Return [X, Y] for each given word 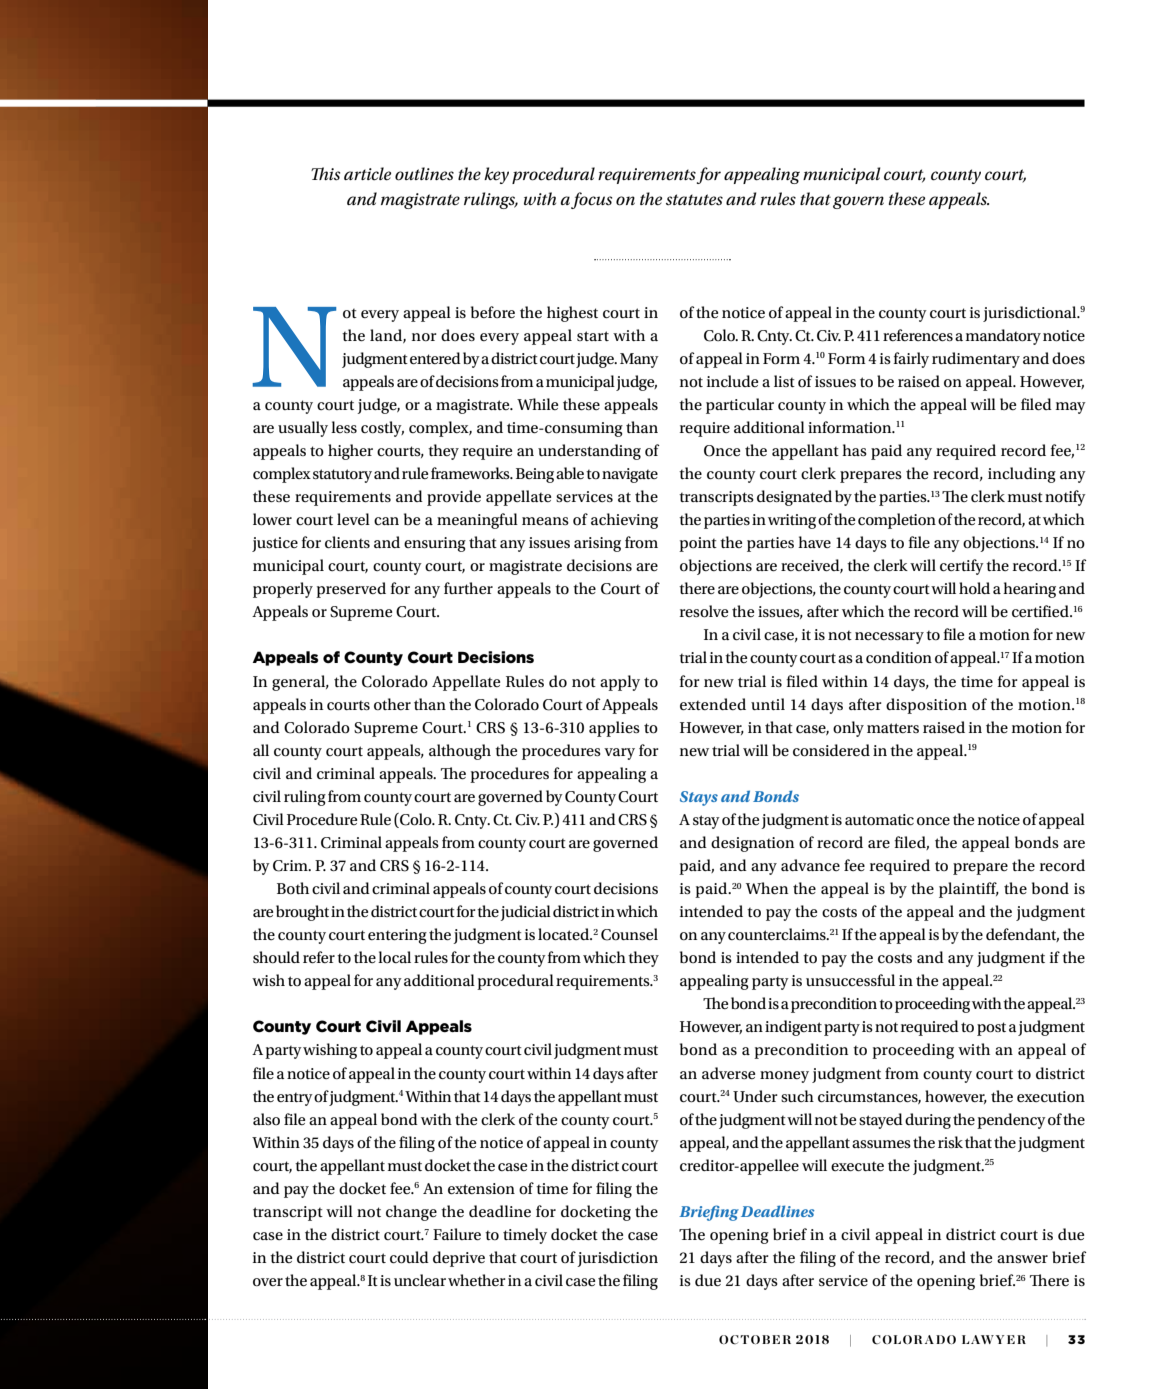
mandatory [1003, 337]
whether [477, 1280]
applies [614, 729]
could [409, 1257]
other [392, 704]
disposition [926, 706]
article [367, 174]
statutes [694, 200]
